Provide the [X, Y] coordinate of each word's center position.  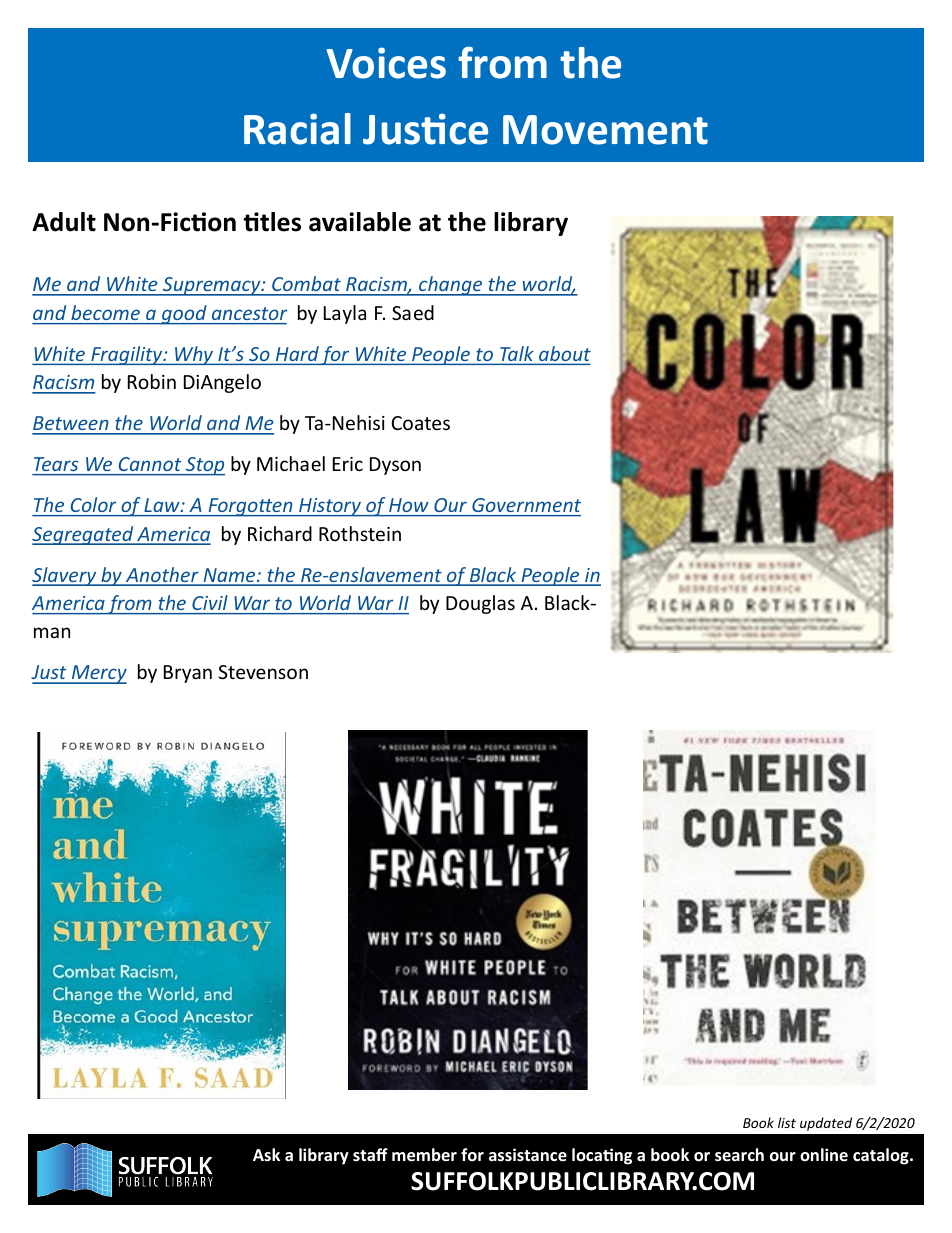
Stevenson [263, 672]
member [424, 1155]
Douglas [480, 604]
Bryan [188, 674]
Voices [386, 63]
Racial [297, 129]
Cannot [150, 464]
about [564, 355]
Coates [421, 423]
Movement [605, 130]
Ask [266, 1154]
